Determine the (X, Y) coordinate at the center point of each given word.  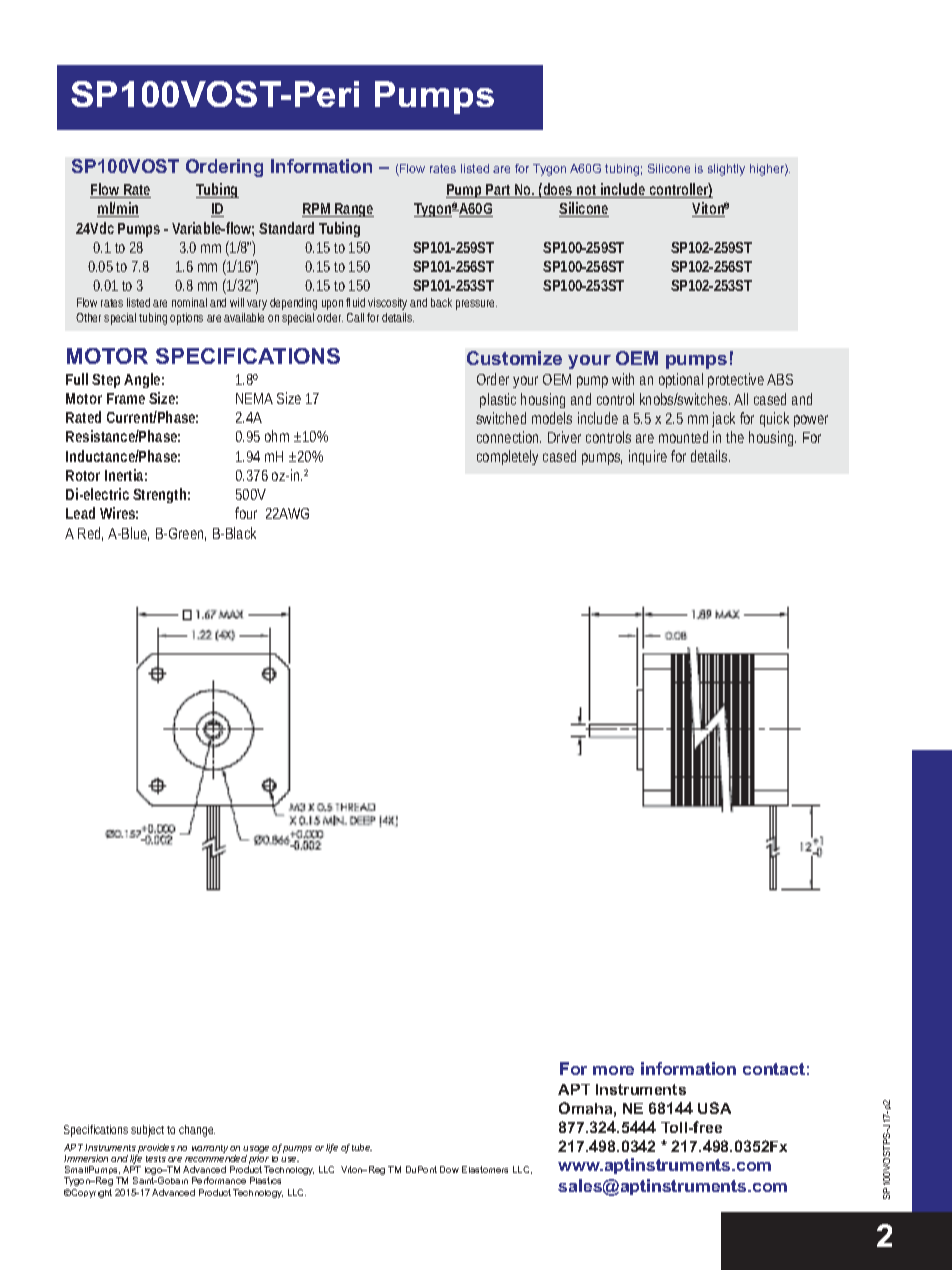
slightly (726, 170)
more (613, 1070)
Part (498, 191)
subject (147, 1131)
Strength (159, 495)
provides (156, 1150)
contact (774, 1069)
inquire (648, 457)
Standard (286, 228)
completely (507, 457)
